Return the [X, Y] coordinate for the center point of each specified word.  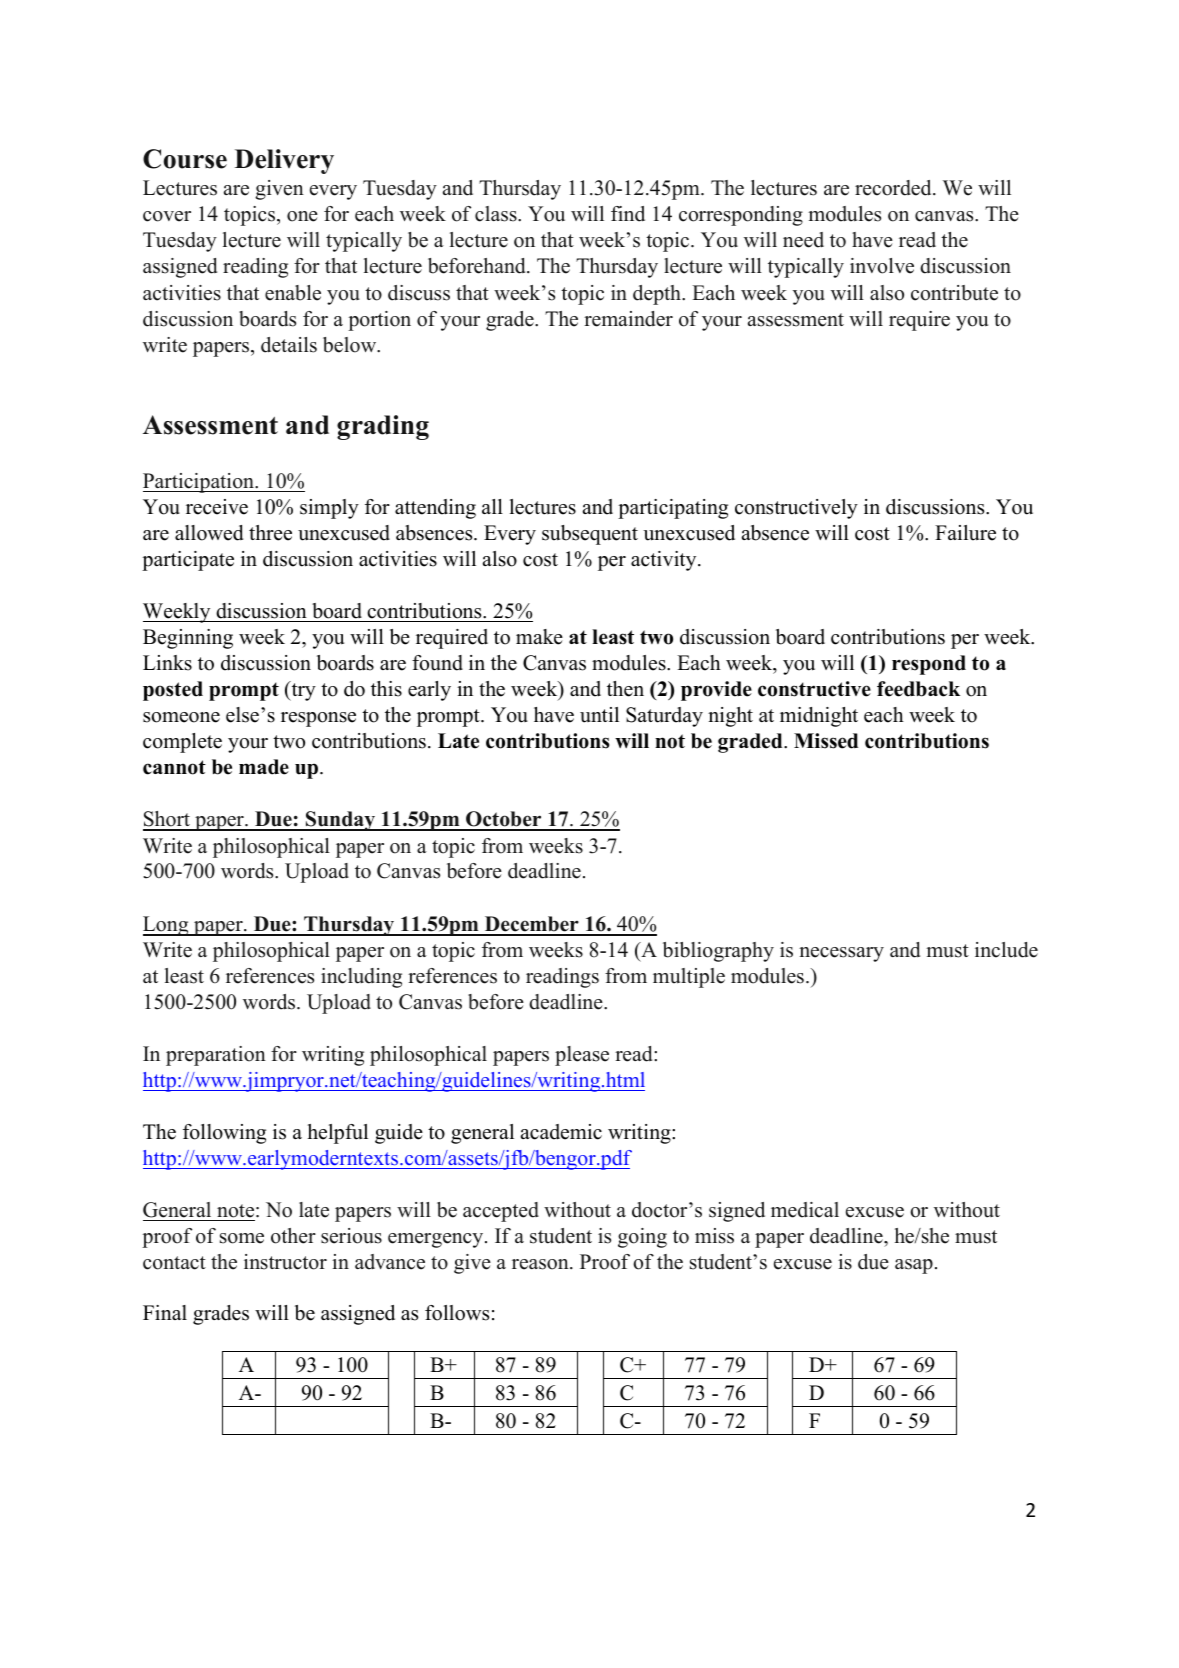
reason [541, 1264]
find [628, 214]
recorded [894, 188]
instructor [285, 1262]
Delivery [284, 161]
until [599, 715]
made [264, 767]
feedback [918, 689]
